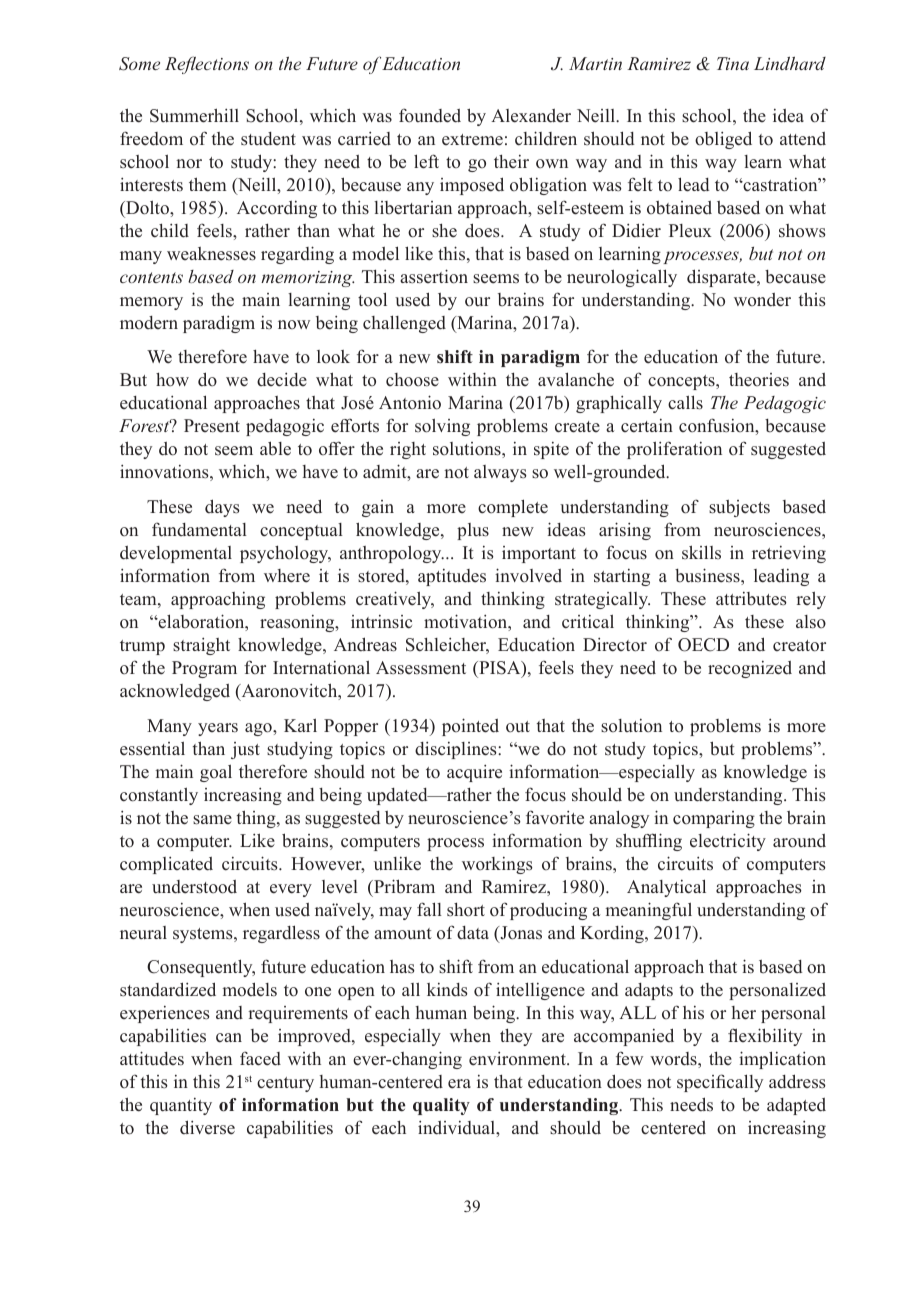 The image size is (924, 1305). I want to click on quantity, so click(181, 1106).
